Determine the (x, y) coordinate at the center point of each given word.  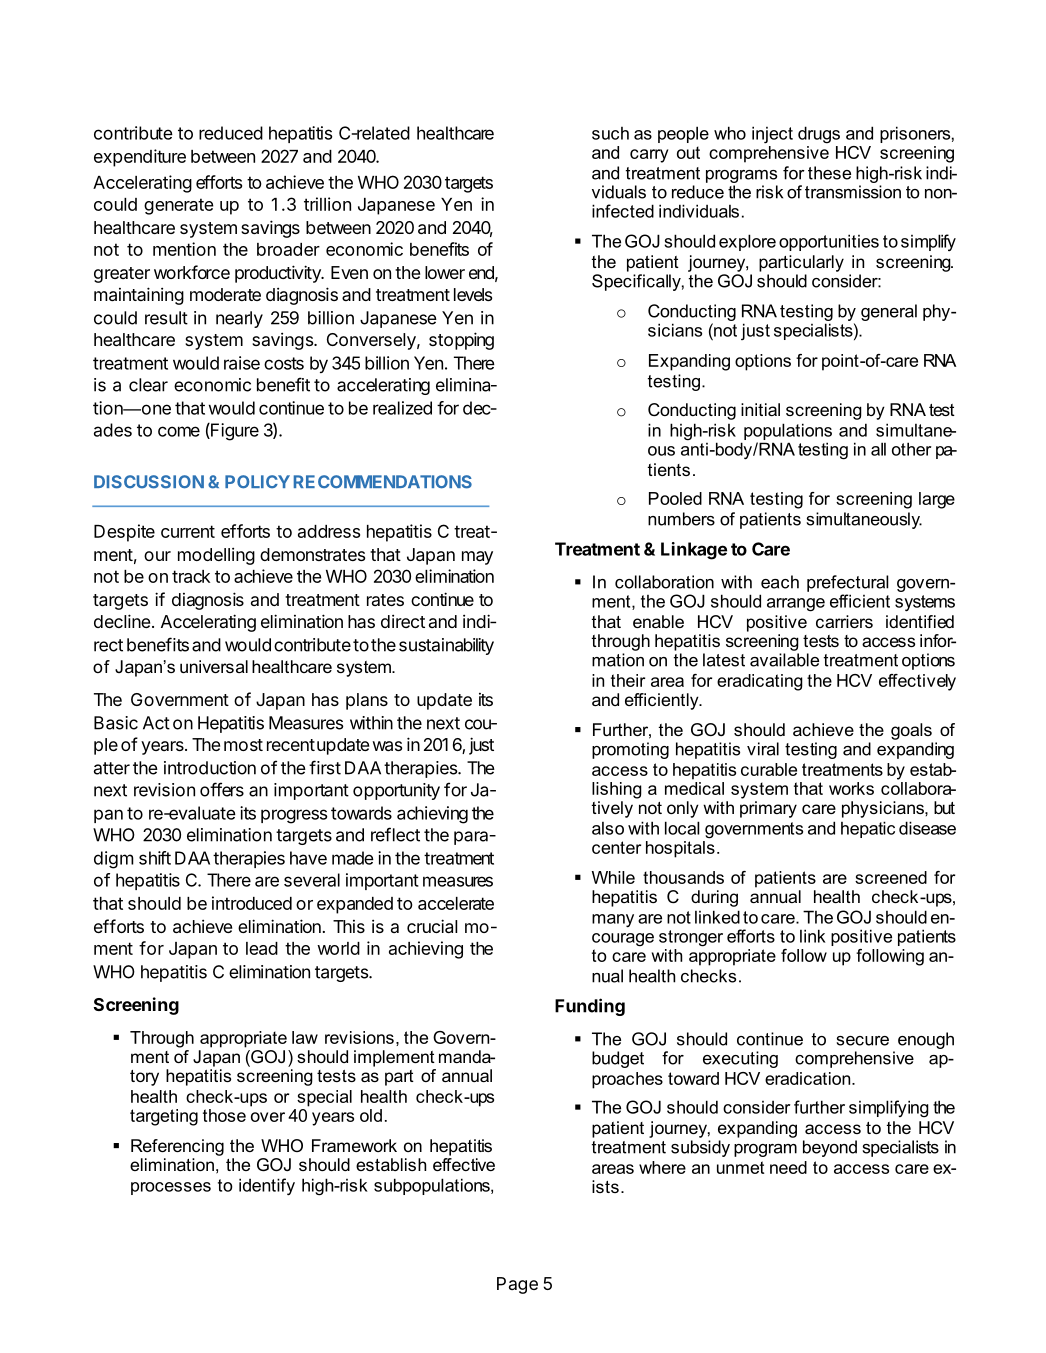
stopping (461, 341)
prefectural (848, 583)
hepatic (868, 829)
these (829, 173)
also (608, 828)
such (610, 133)
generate (179, 206)
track (191, 576)
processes (171, 1188)
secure (862, 1041)
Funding (590, 1007)
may (477, 558)
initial (760, 409)
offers (222, 789)
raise (242, 363)
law (305, 1037)
